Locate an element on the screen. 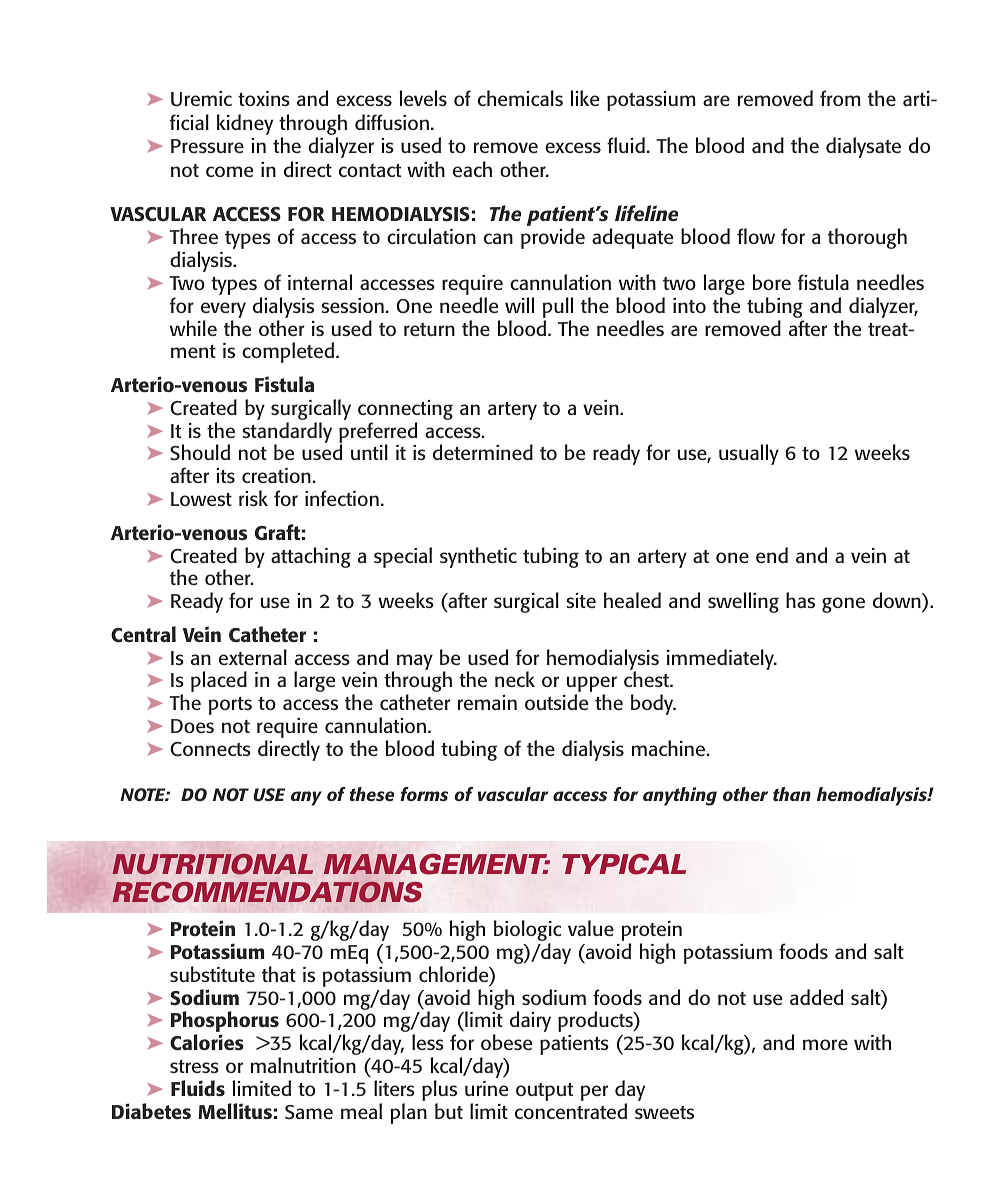 The height and width of the screenshot is (1204, 991). from is located at coordinates (840, 98).
